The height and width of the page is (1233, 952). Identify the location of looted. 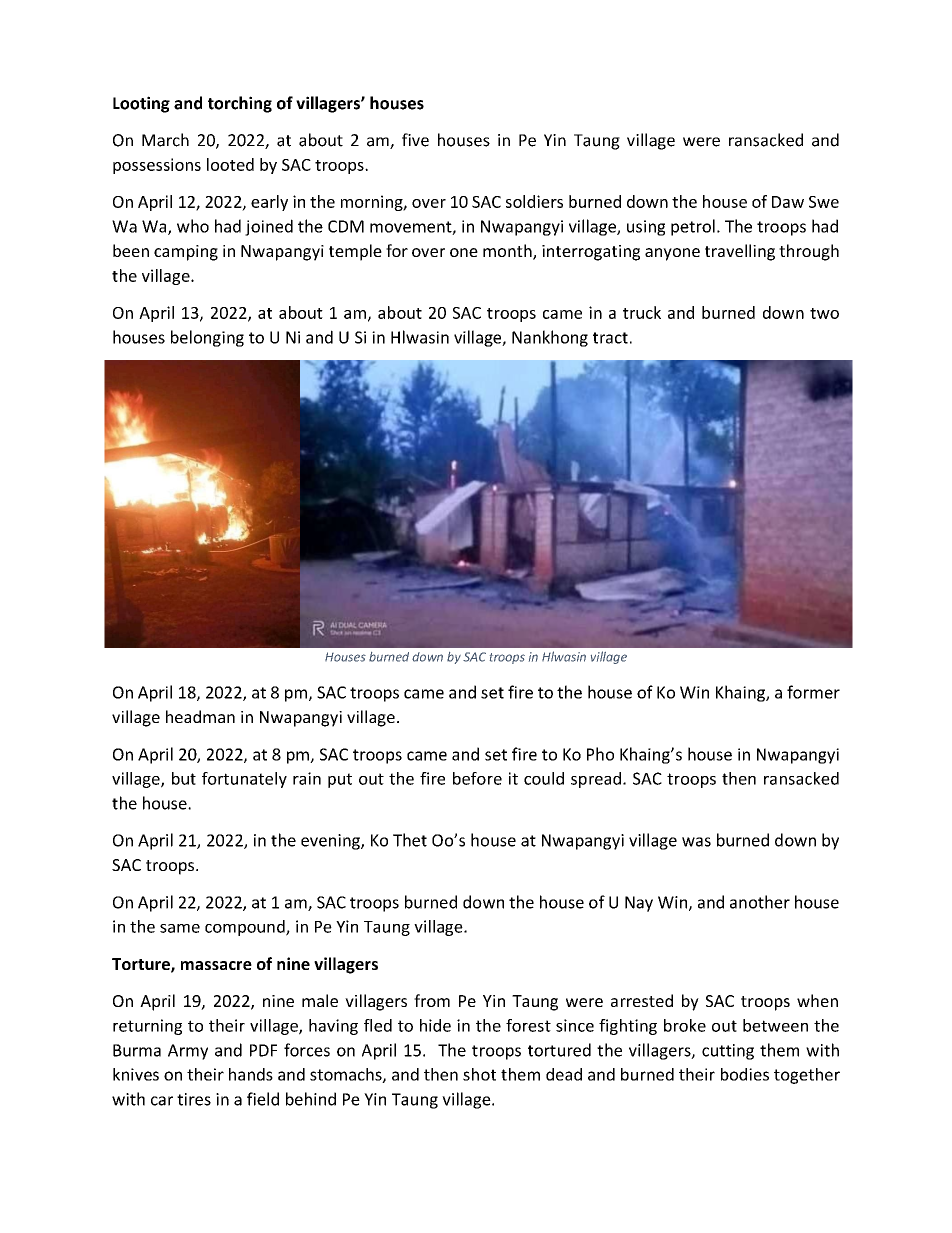
(230, 164).
